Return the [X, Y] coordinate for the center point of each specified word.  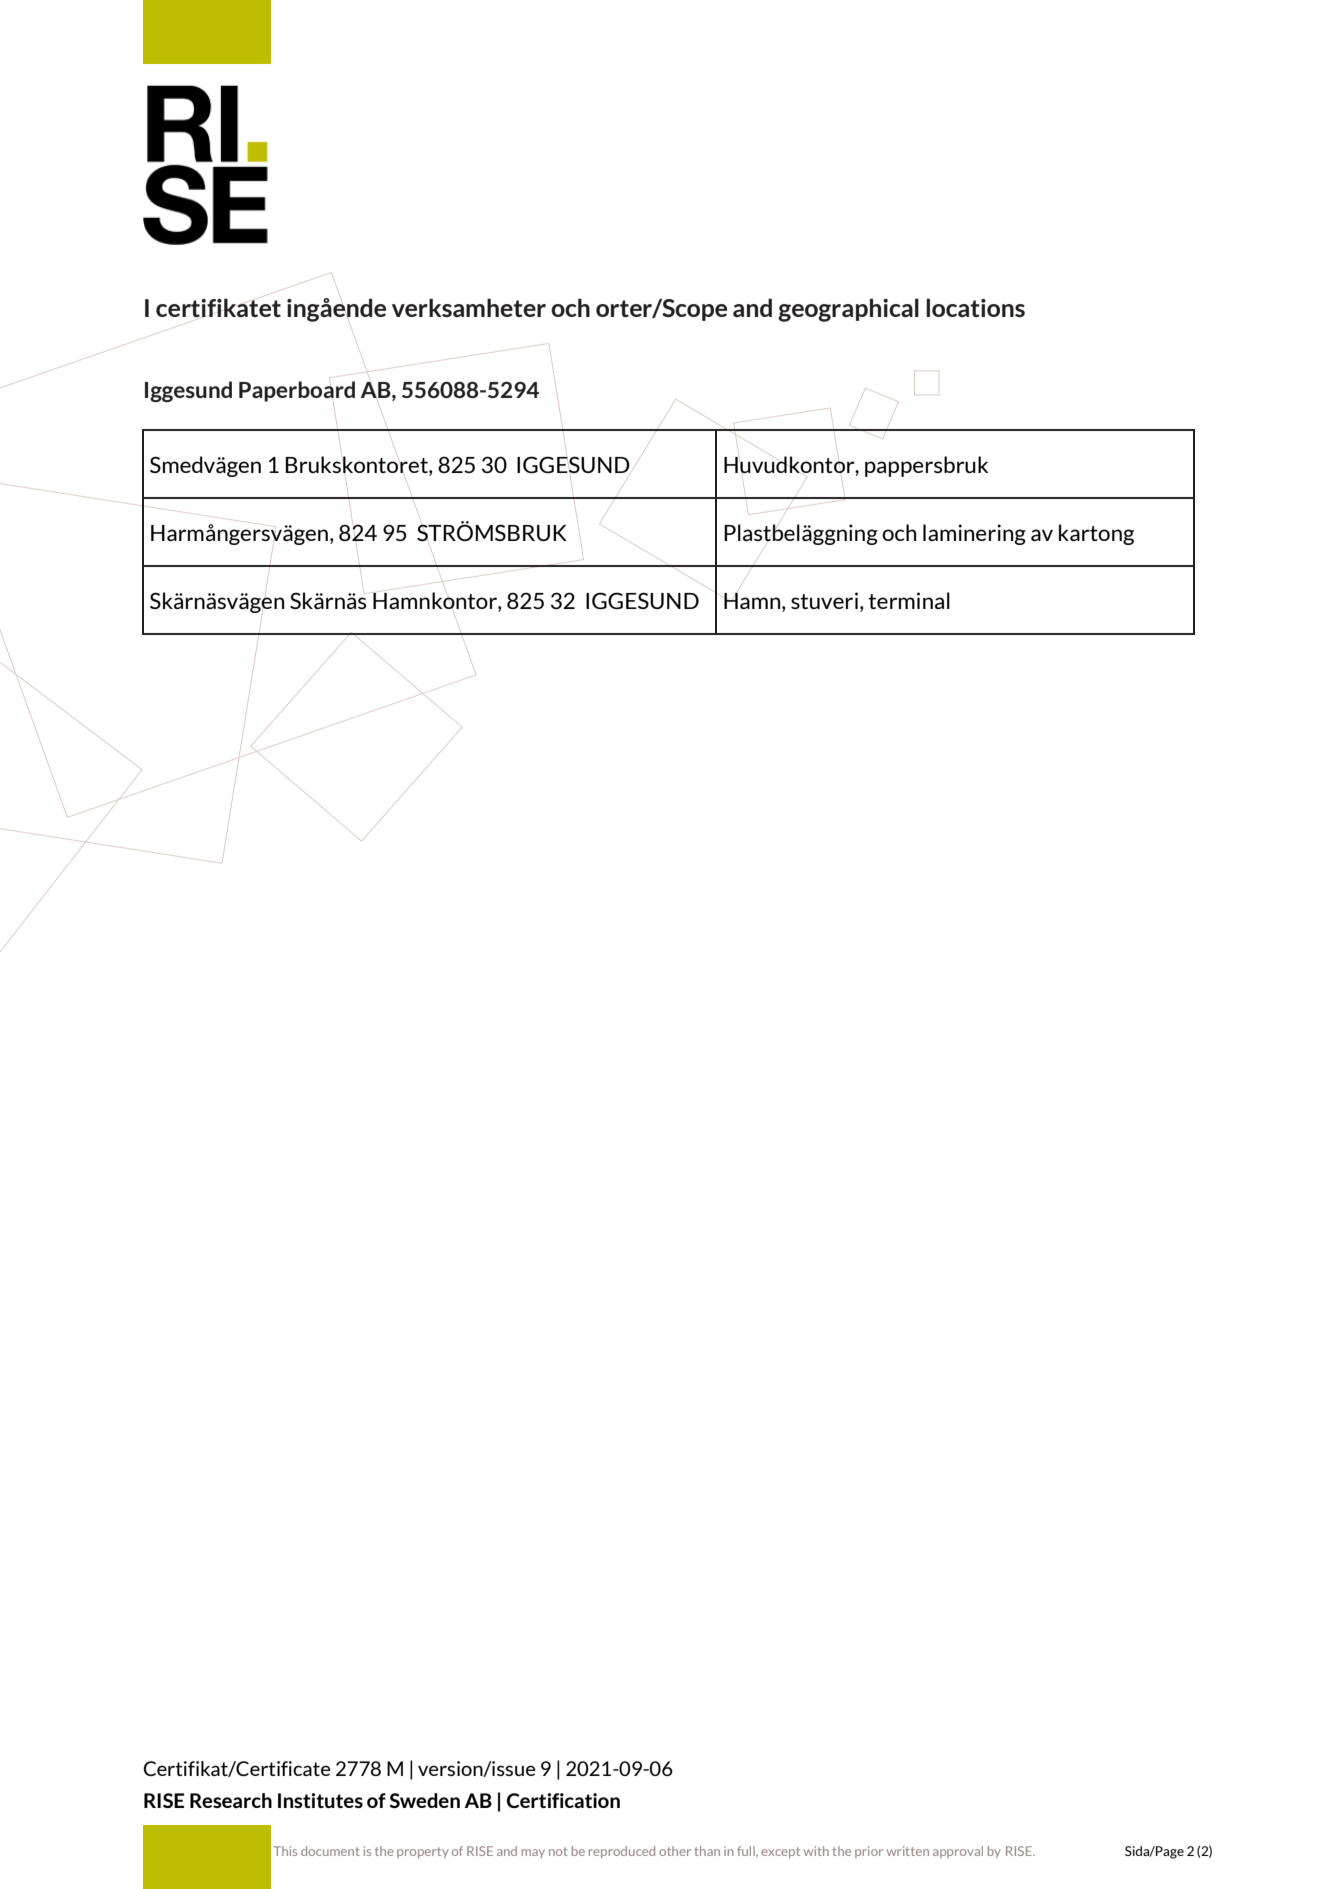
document [330, 1851]
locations [975, 307]
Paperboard [297, 391]
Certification [563, 1800]
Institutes [320, 1800]
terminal [909, 600]
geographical [848, 310]
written [908, 1851]
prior [869, 1852]
